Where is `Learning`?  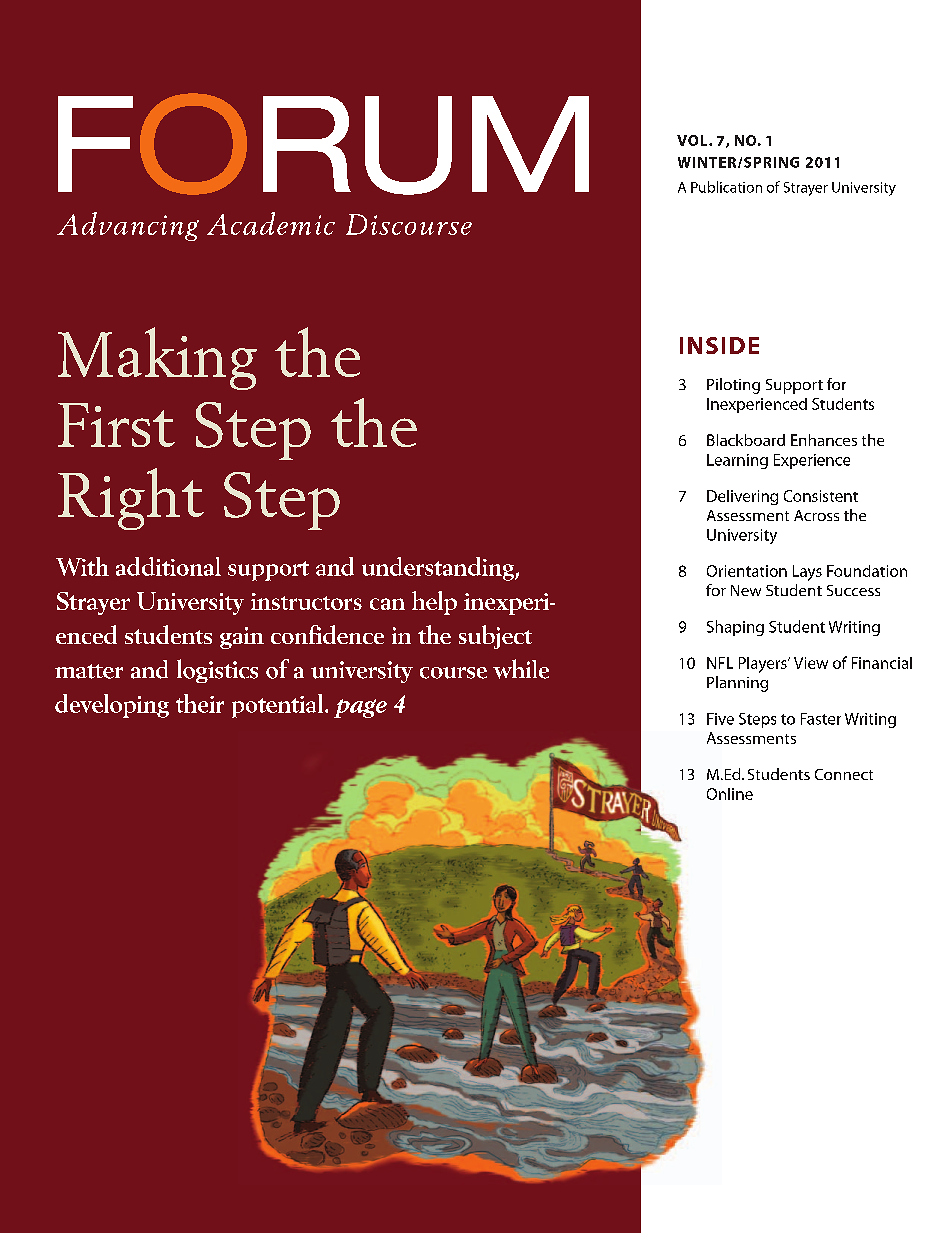 Learning is located at coordinates (737, 461).
